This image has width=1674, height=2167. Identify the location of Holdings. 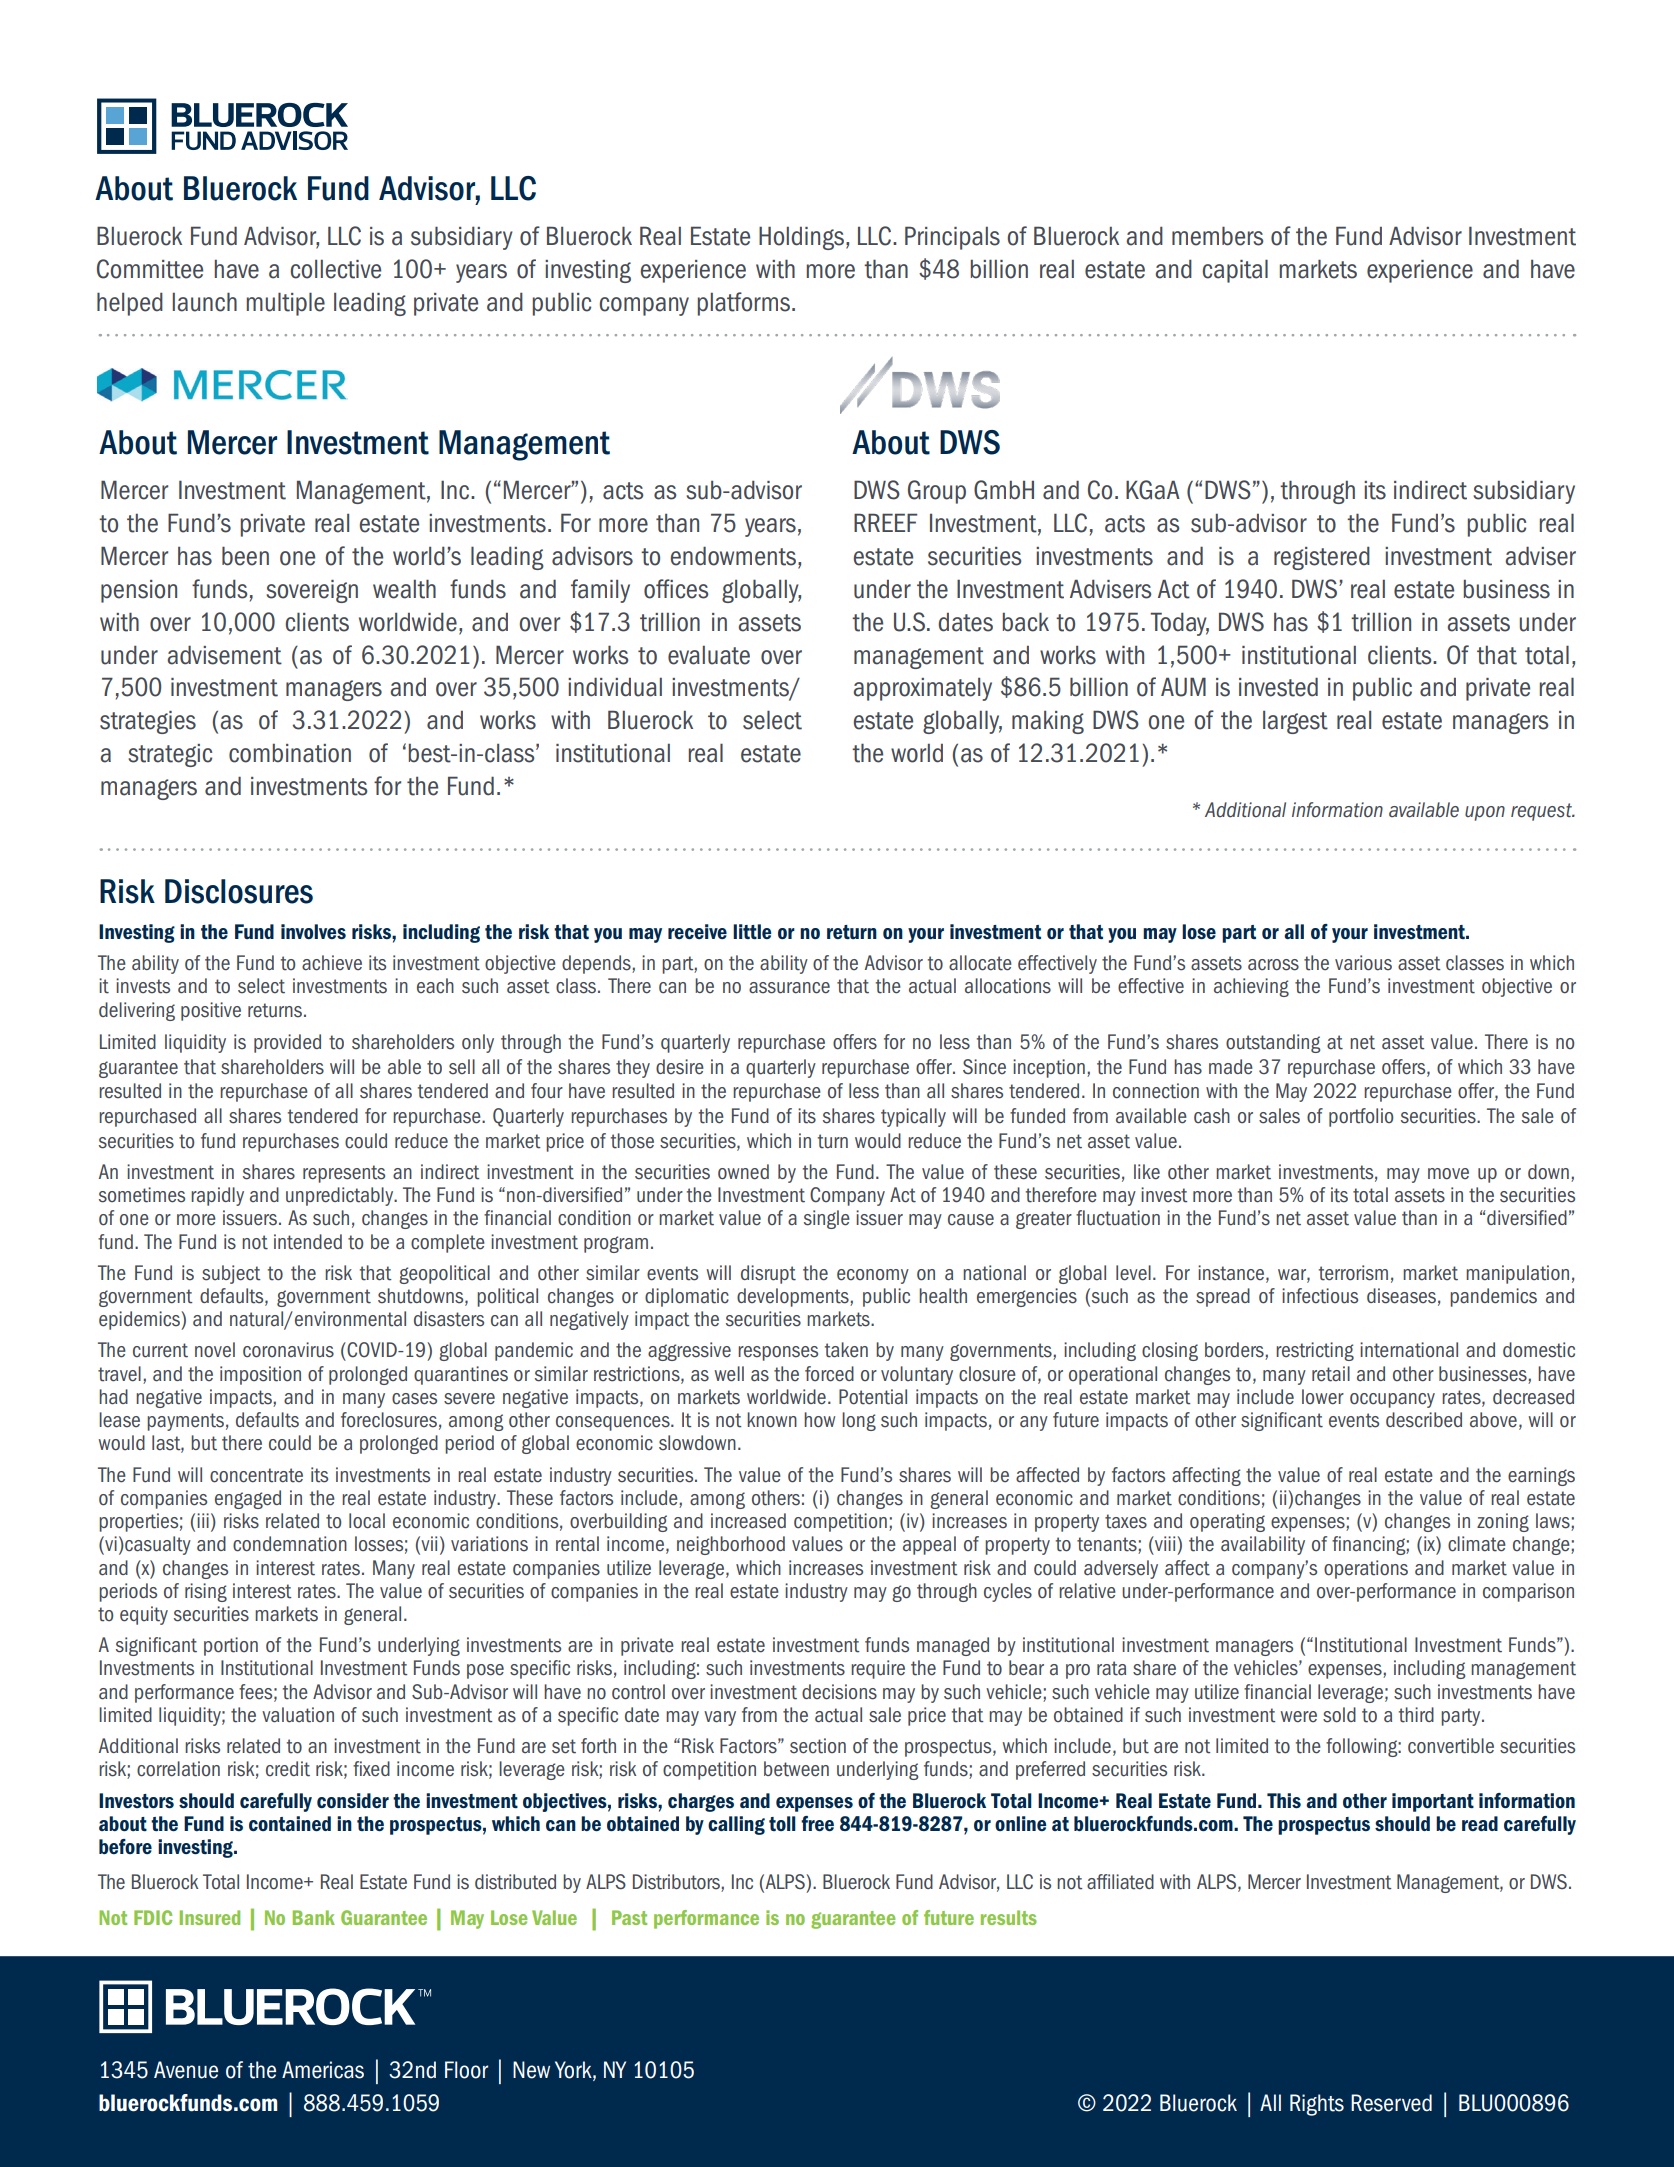
(801, 238).
